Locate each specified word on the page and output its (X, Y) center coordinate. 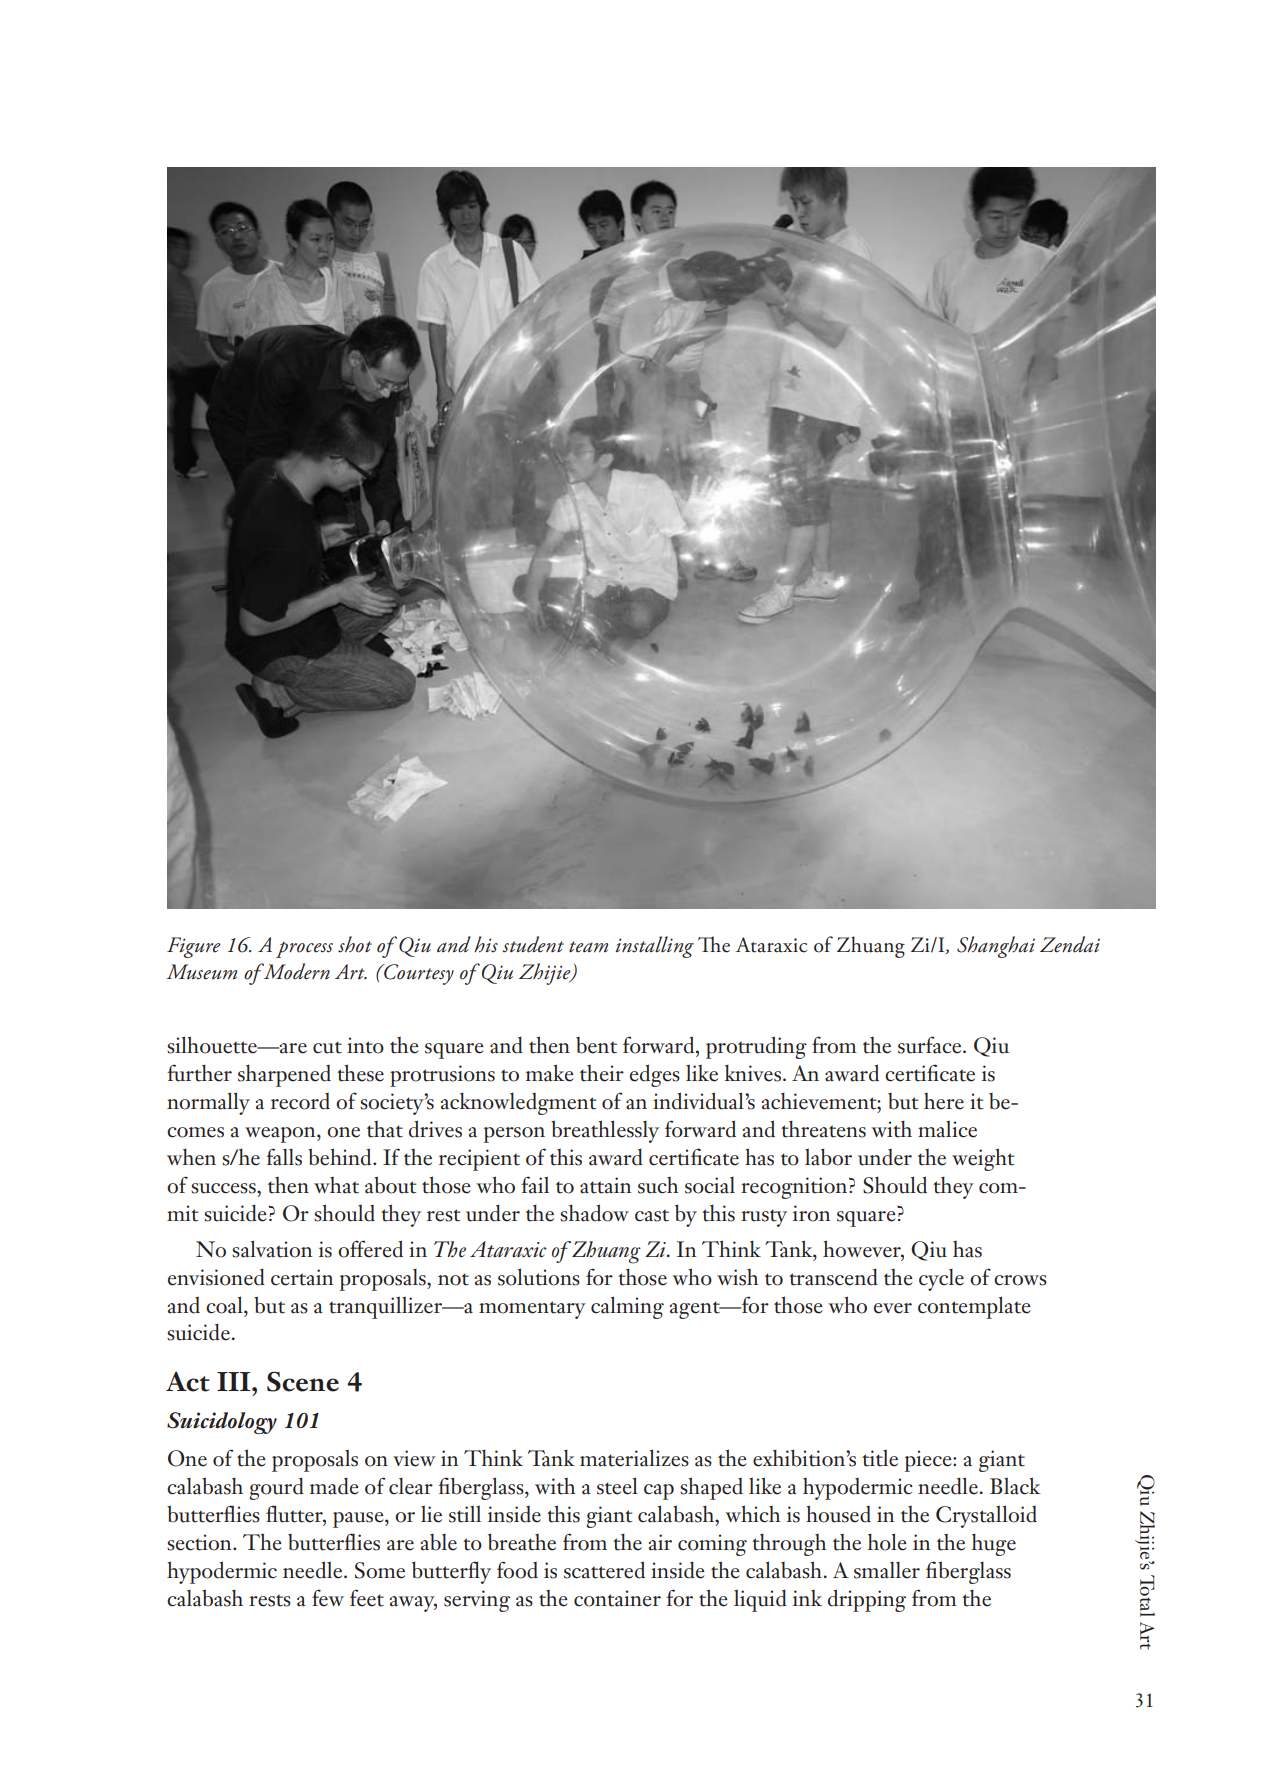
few (328, 1598)
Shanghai (996, 947)
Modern (296, 971)
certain (302, 1277)
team (588, 947)
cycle (941, 1280)
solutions (539, 1277)
